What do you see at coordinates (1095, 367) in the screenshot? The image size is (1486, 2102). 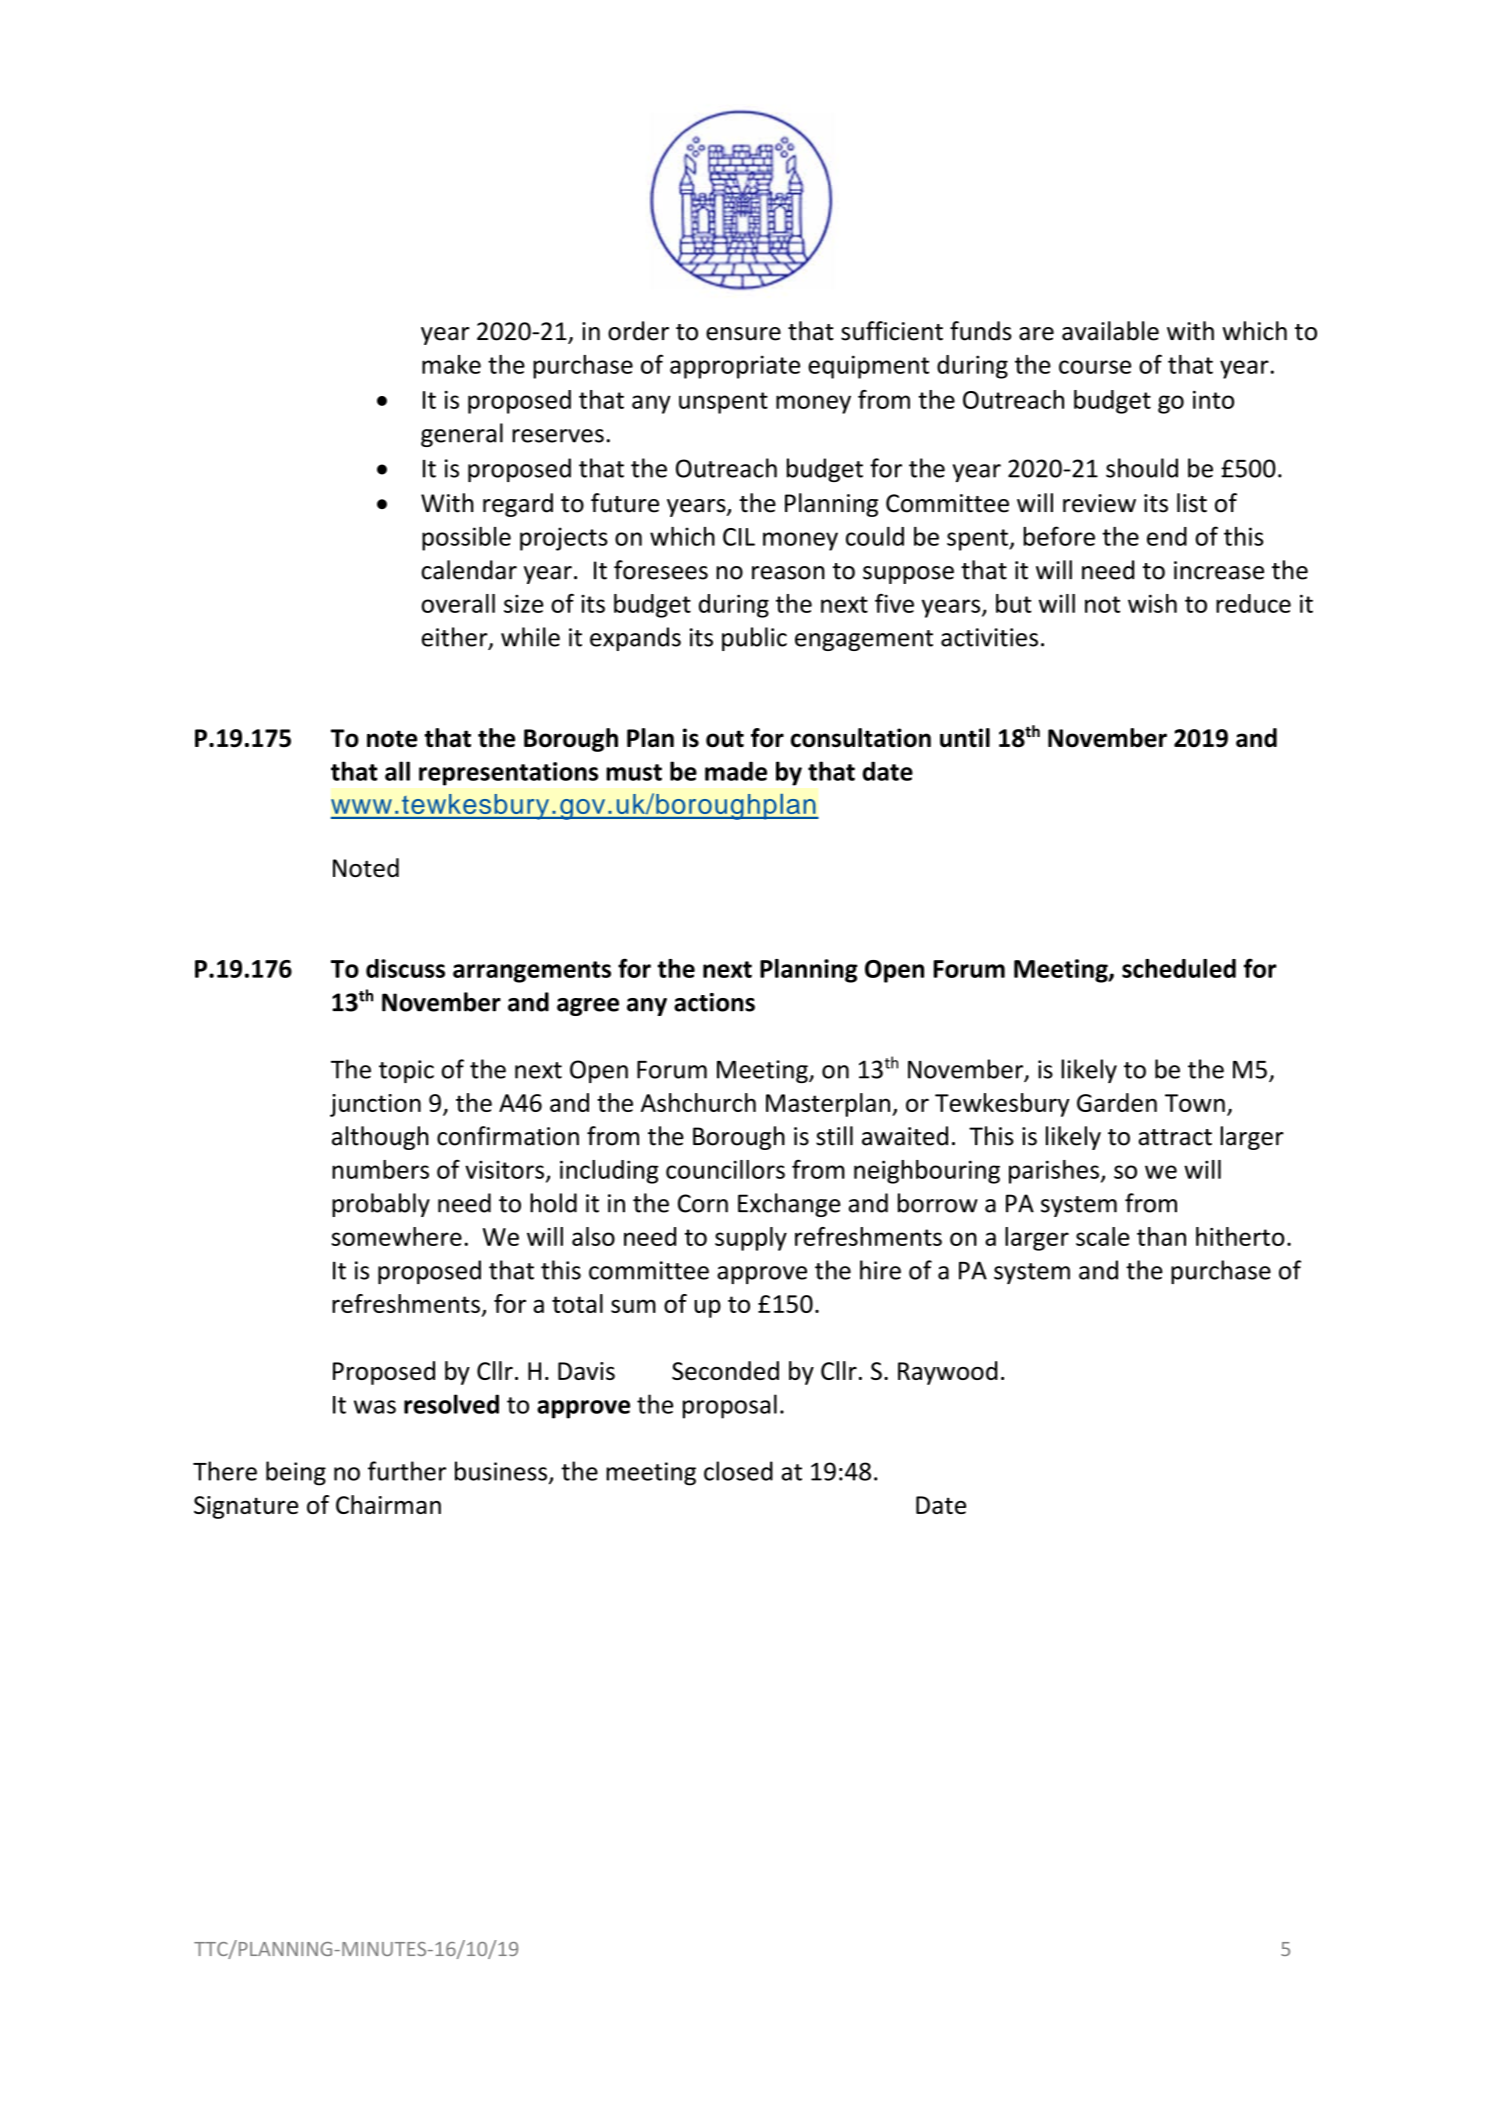 I see `course` at bounding box center [1095, 367].
